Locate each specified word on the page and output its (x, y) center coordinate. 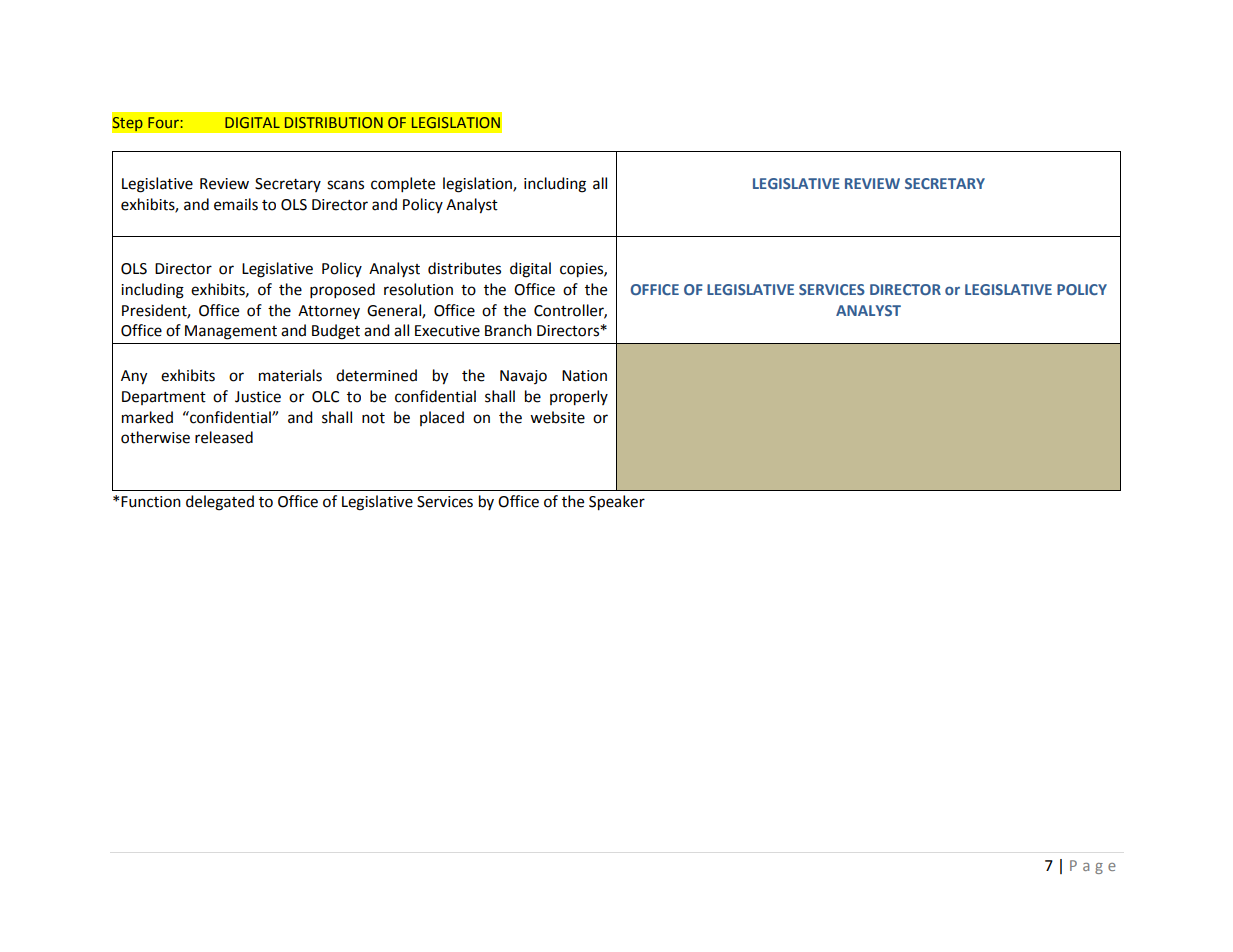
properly (579, 398)
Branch (508, 330)
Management (231, 332)
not (373, 418)
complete (403, 185)
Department (164, 398)
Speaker (617, 503)
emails (236, 204)
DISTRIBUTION (334, 122)
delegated (220, 503)
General (395, 311)
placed (442, 418)
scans (345, 185)
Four (163, 122)
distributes (464, 268)
